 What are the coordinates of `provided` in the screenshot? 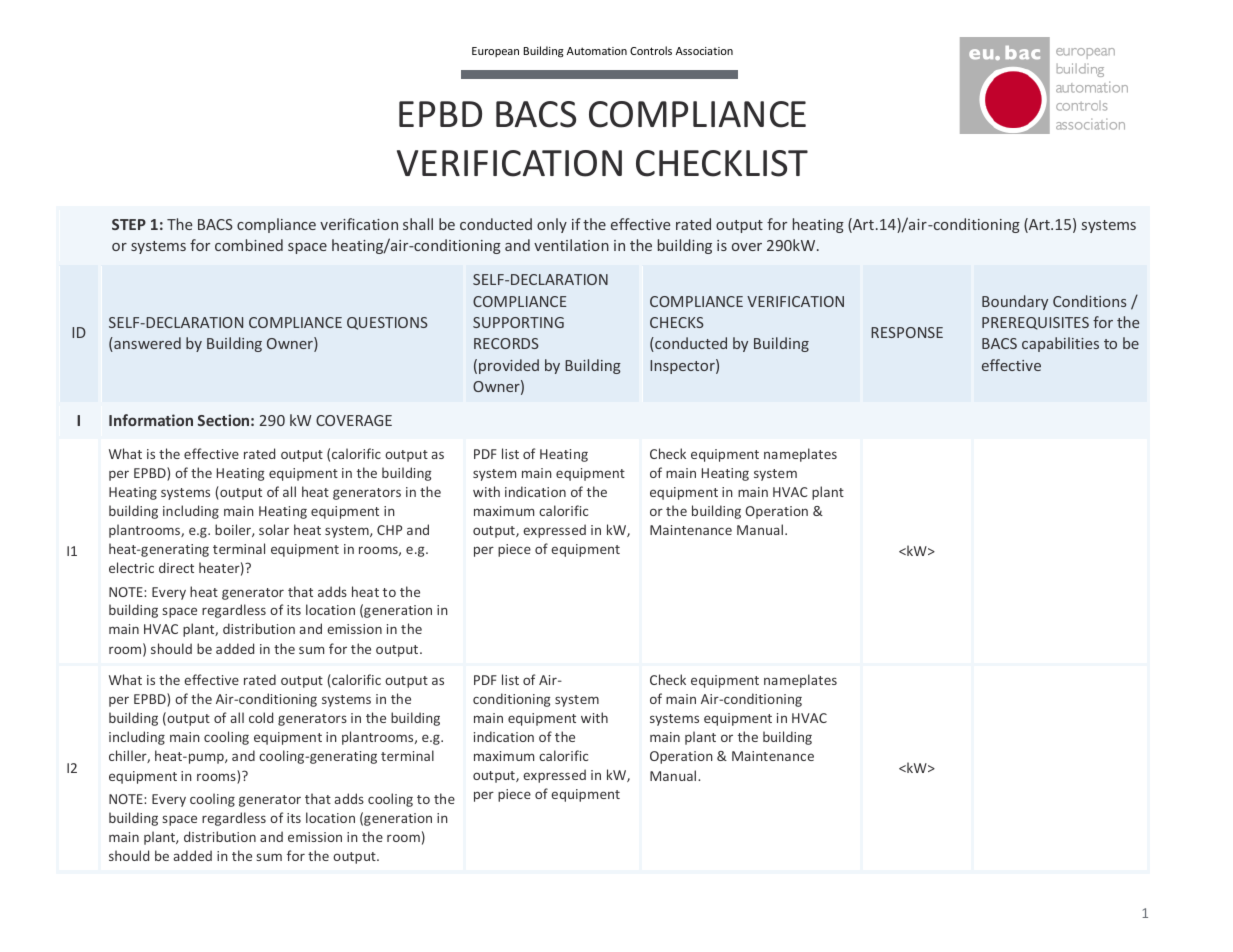 It's located at (509, 366).
